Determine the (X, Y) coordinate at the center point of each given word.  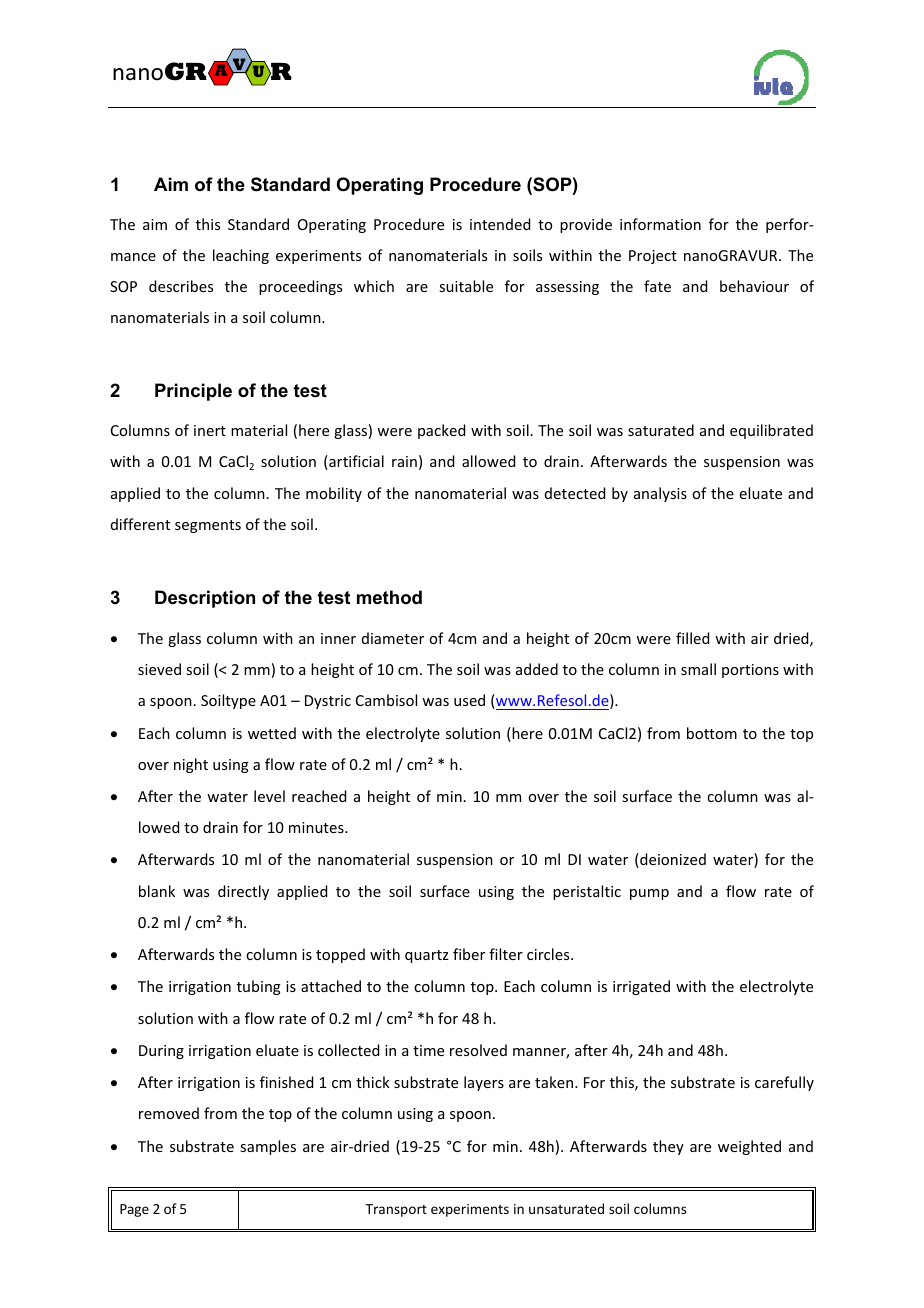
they (668, 1147)
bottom (712, 733)
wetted (272, 733)
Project (653, 257)
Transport (396, 1210)
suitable (466, 286)
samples (268, 1147)
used (469, 700)
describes (181, 286)
